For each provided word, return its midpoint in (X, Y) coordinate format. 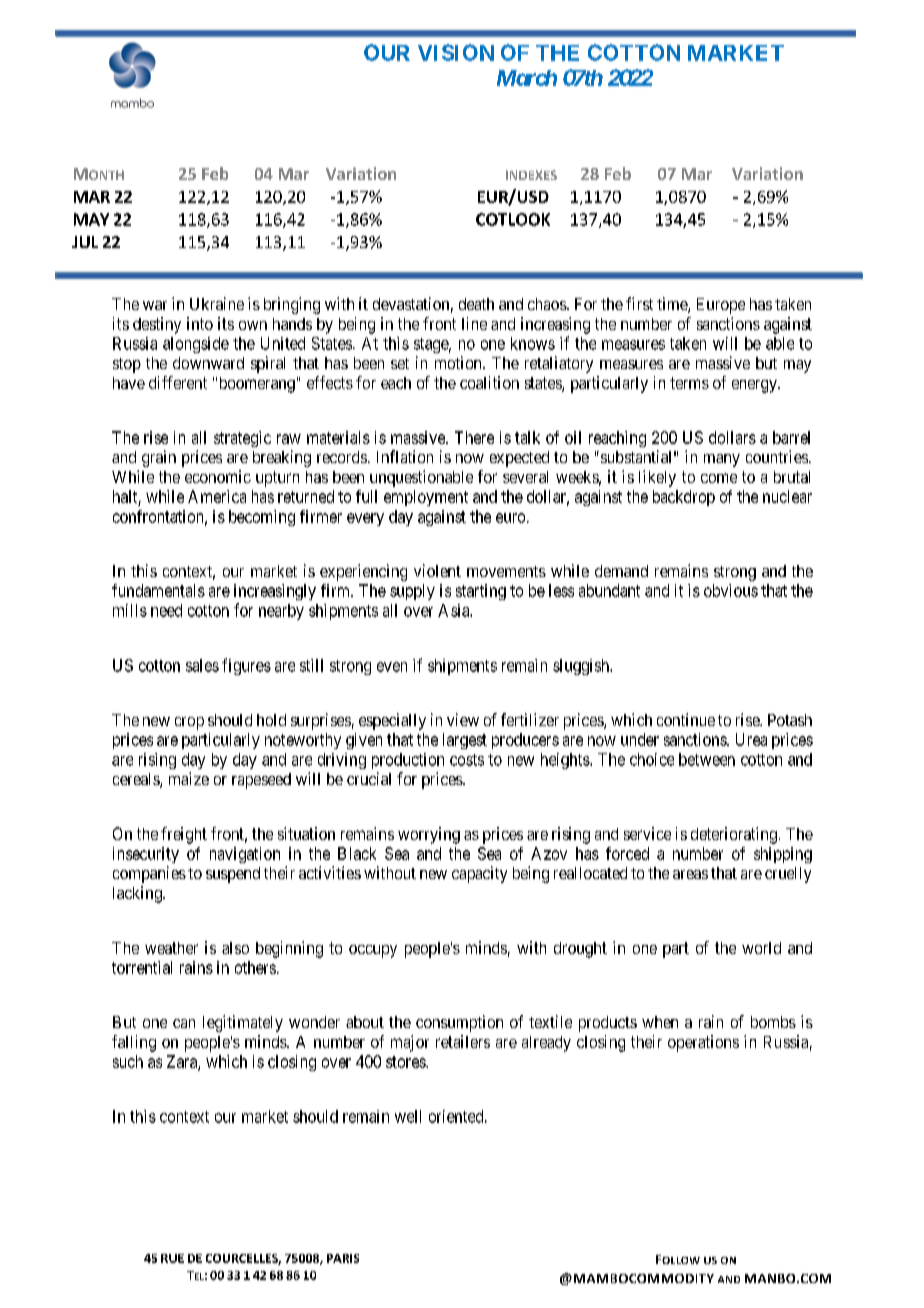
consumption (459, 1023)
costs (467, 760)
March (527, 78)
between (707, 759)
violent (437, 570)
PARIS (343, 1258)
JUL (85, 242)
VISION (456, 52)
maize (189, 778)
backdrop (684, 498)
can (184, 1023)
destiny (157, 325)
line (474, 323)
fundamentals (158, 590)
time (673, 305)
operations (703, 1043)
